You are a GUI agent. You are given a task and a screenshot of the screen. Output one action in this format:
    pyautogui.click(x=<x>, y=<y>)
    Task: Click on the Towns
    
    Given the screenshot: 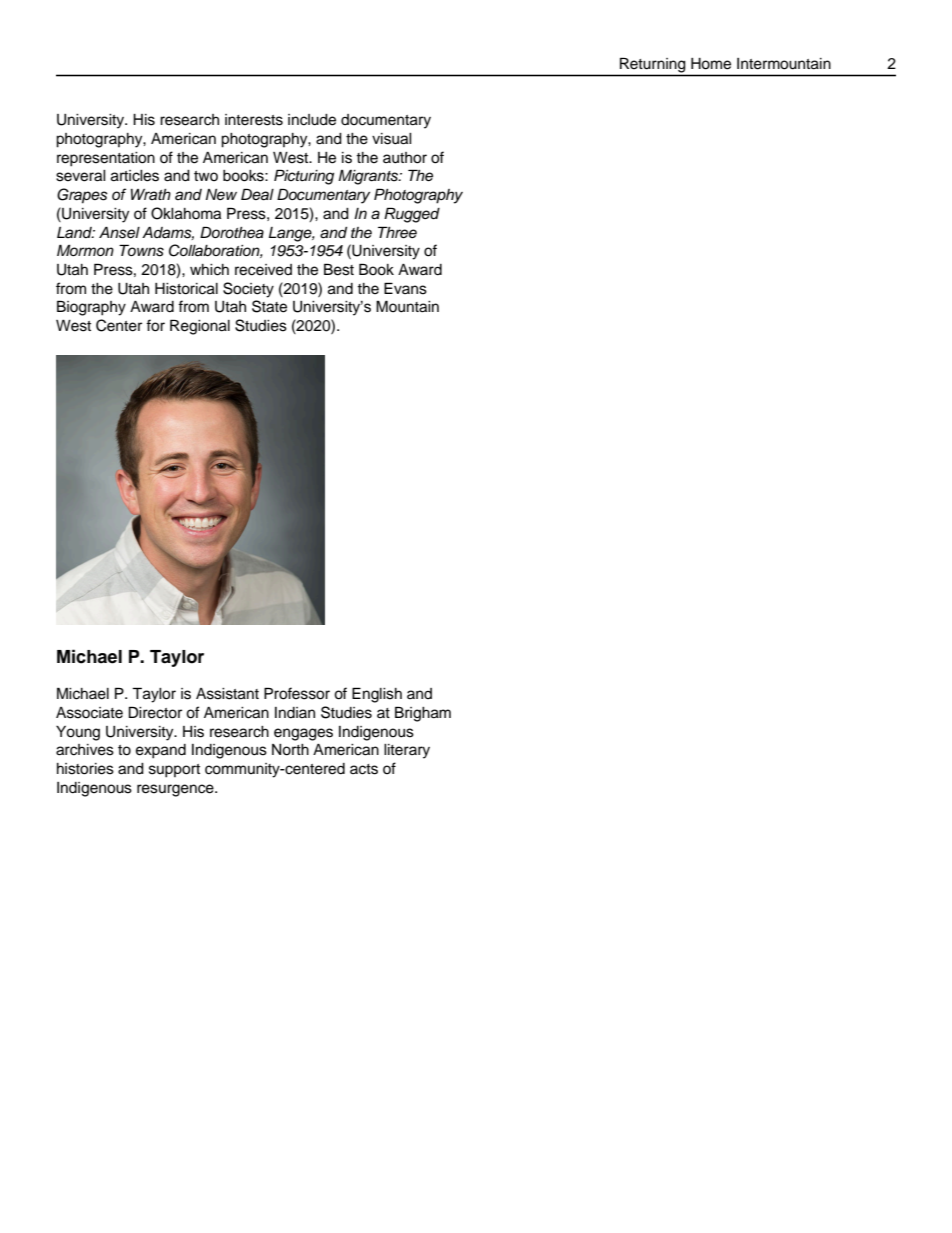 What is the action you would take?
    pyautogui.click(x=141, y=250)
